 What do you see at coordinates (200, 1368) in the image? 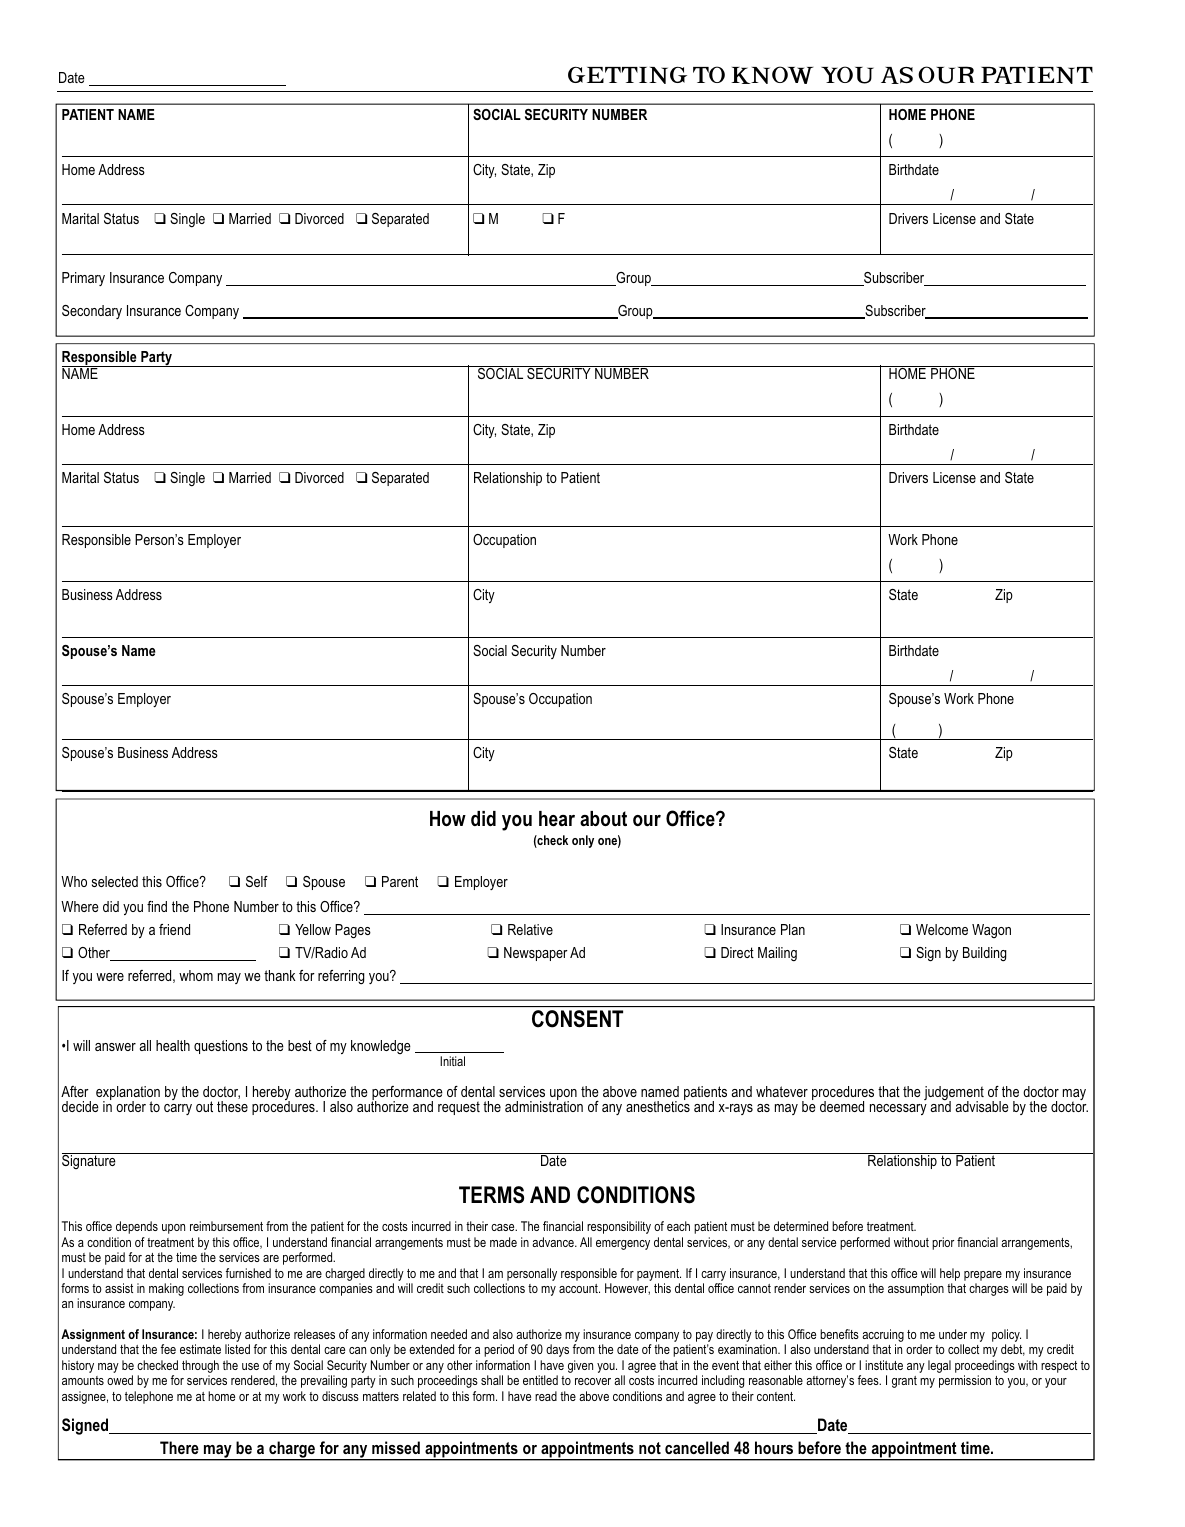
I see `through` at bounding box center [200, 1368].
